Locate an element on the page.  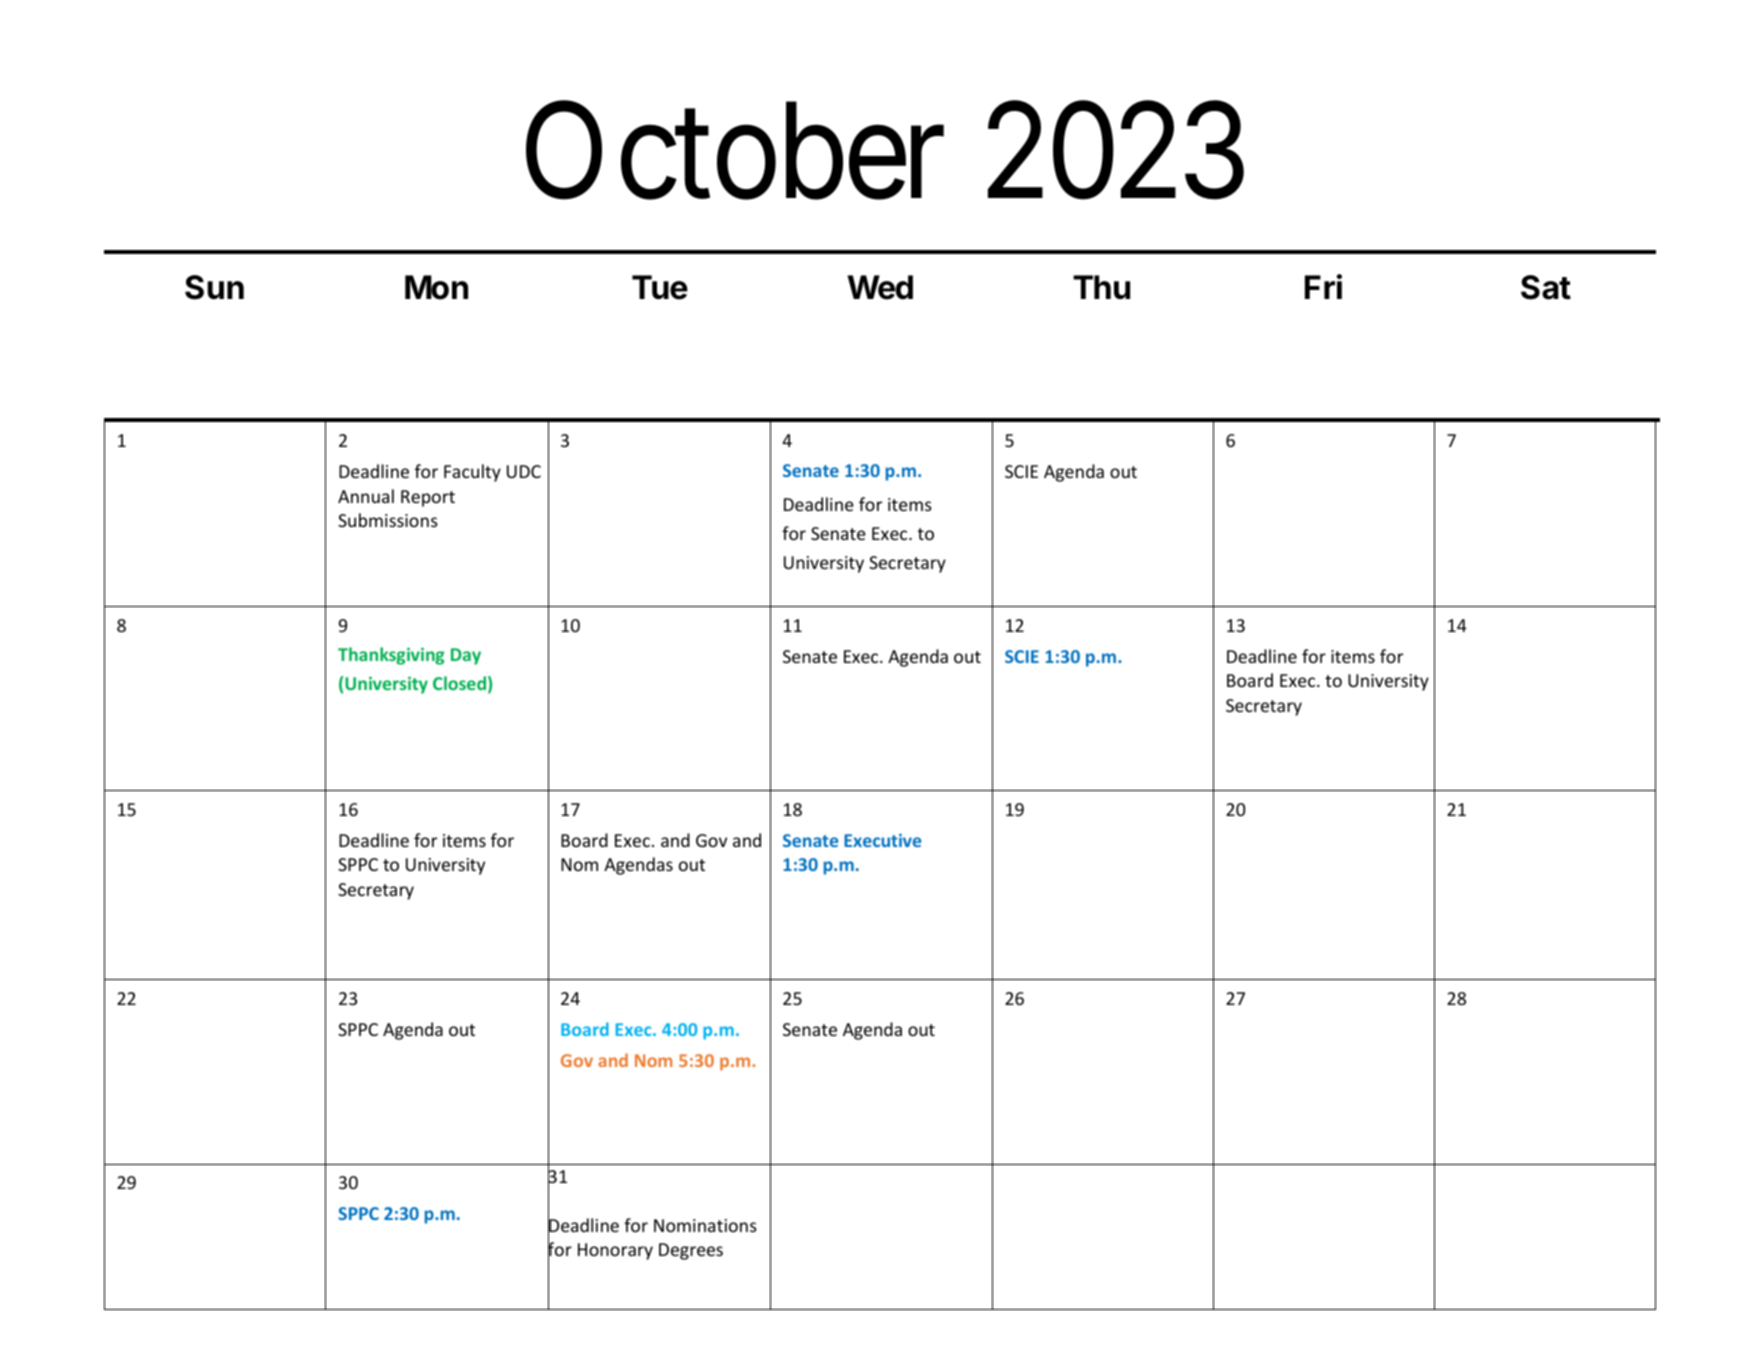
Nominations is located at coordinates (705, 1225).
